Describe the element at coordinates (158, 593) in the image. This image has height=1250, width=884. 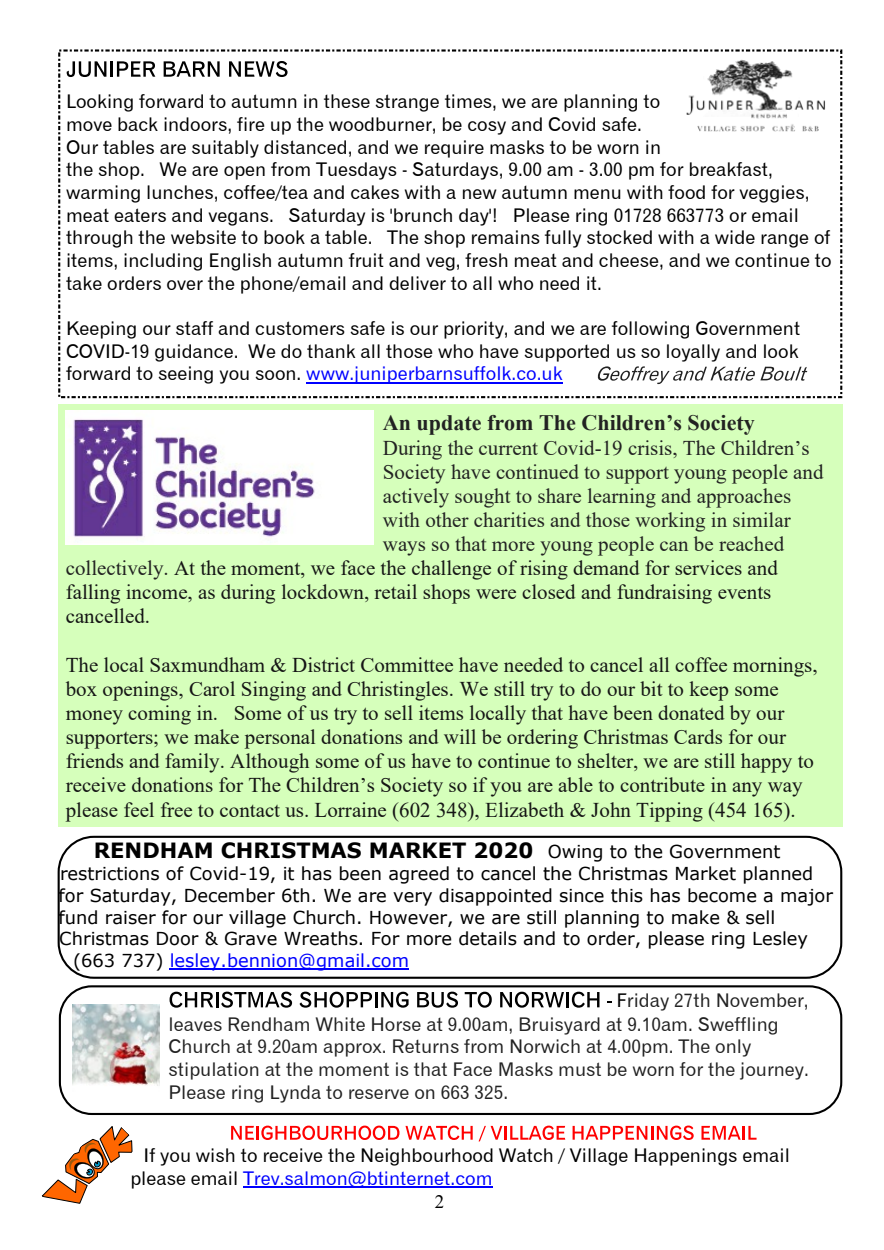
I see `income` at that location.
